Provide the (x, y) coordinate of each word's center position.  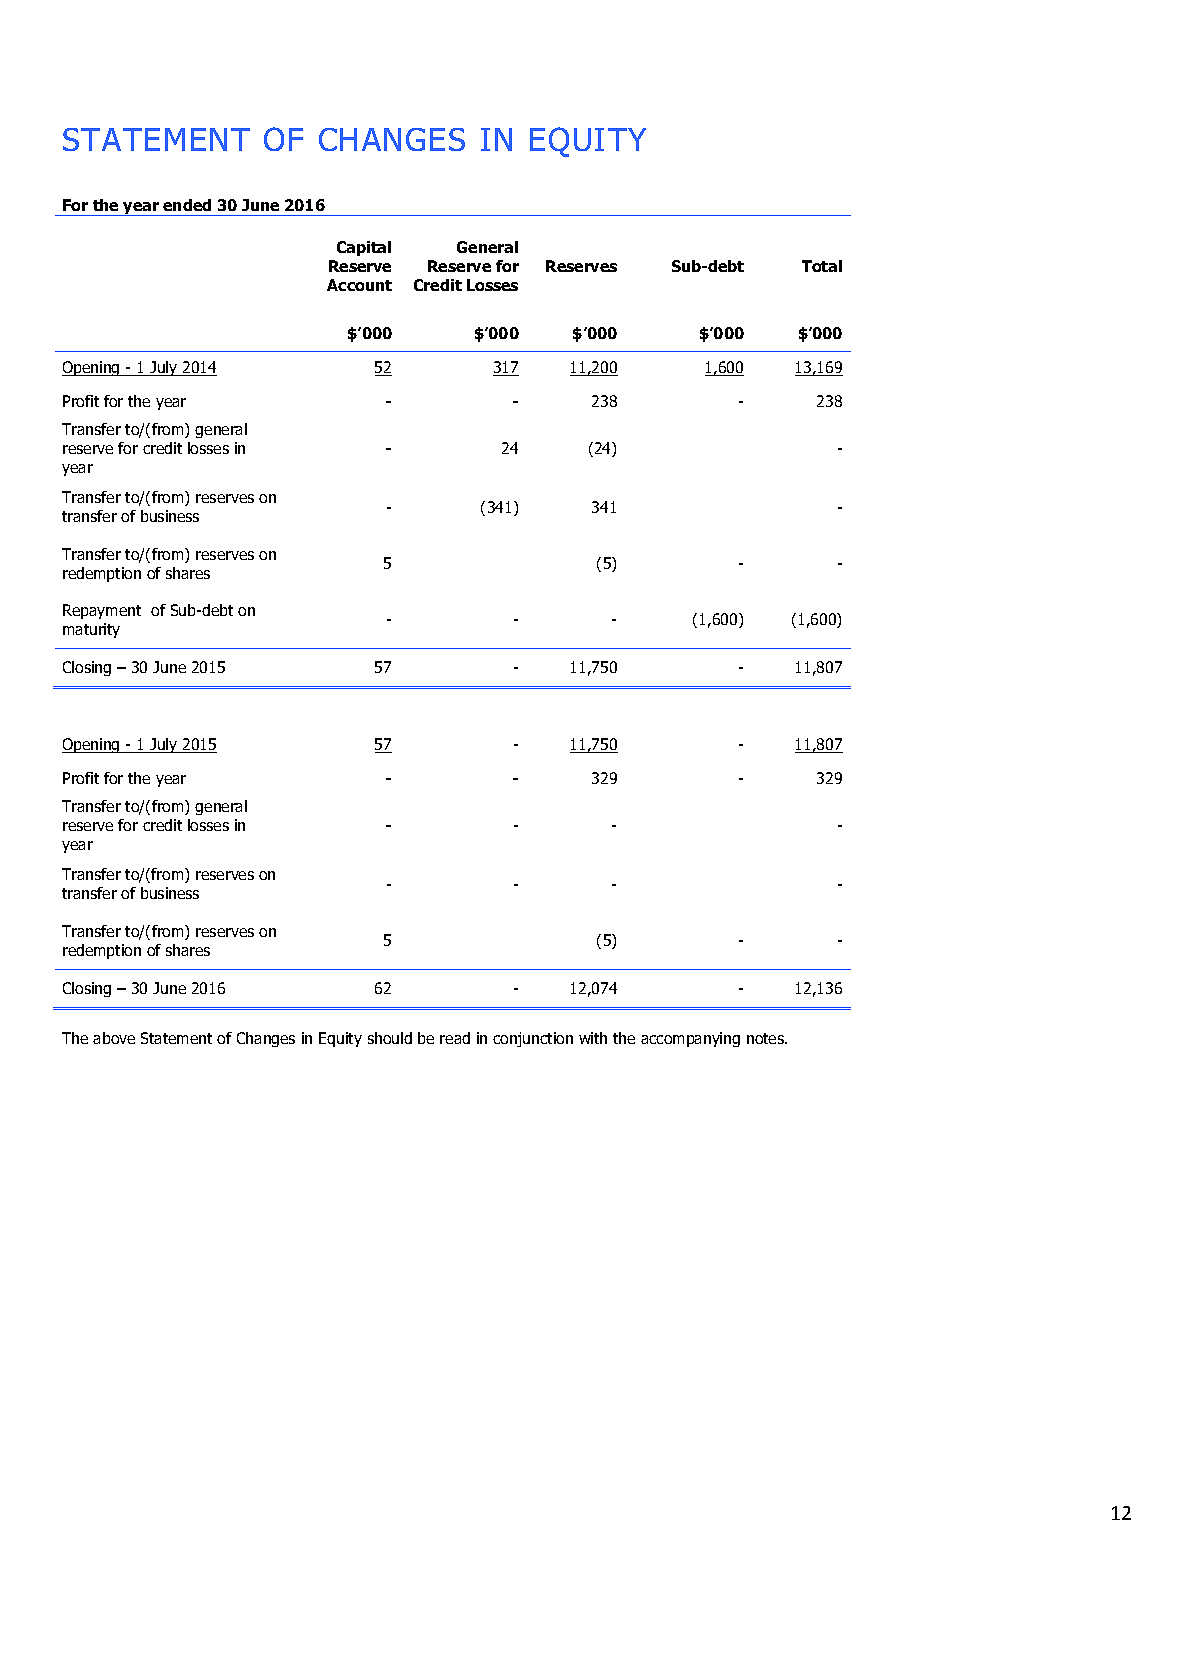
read (455, 1038)
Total (822, 266)
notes (767, 1038)
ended (187, 205)
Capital (364, 248)
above (114, 1038)
